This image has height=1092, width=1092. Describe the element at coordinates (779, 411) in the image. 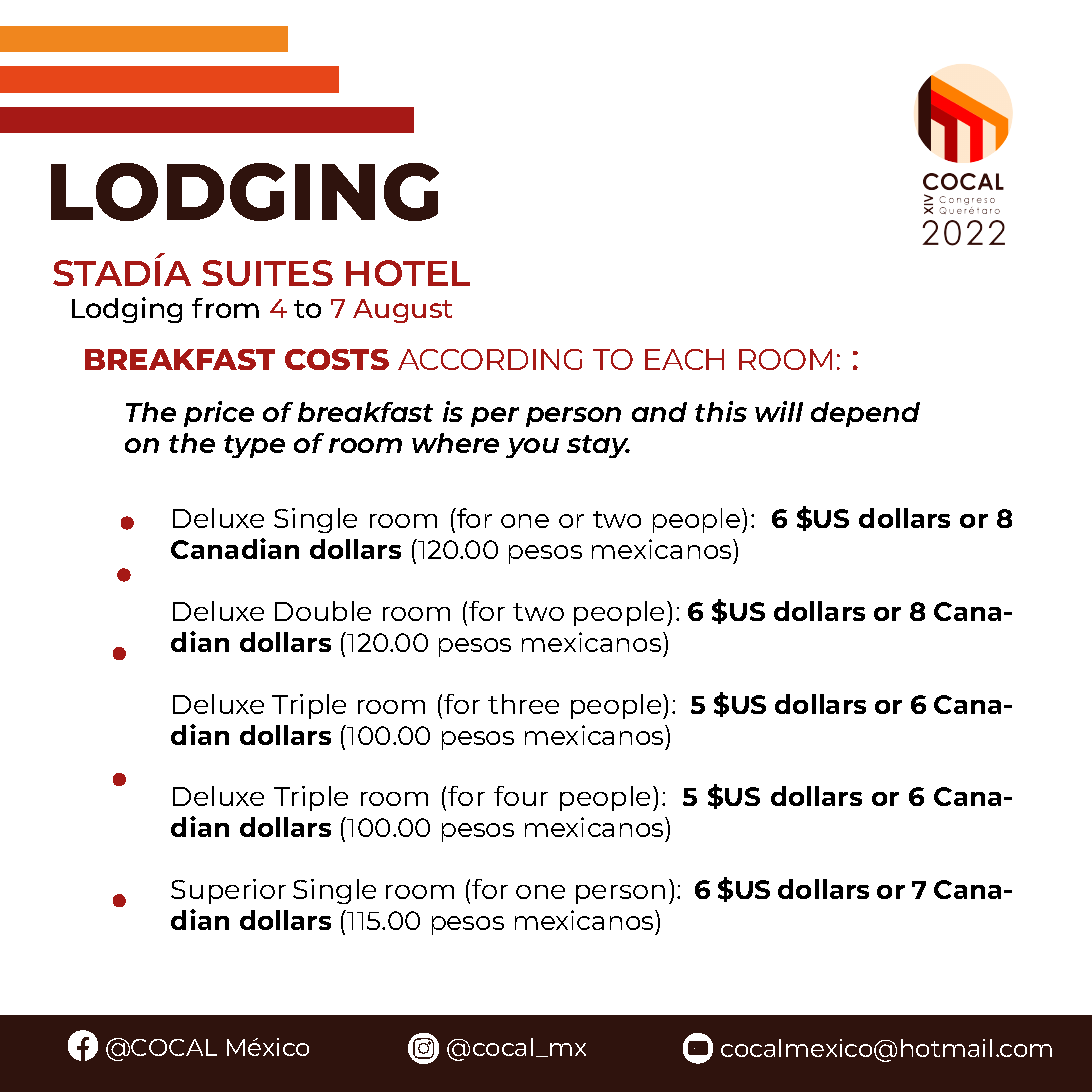

I see `will` at that location.
